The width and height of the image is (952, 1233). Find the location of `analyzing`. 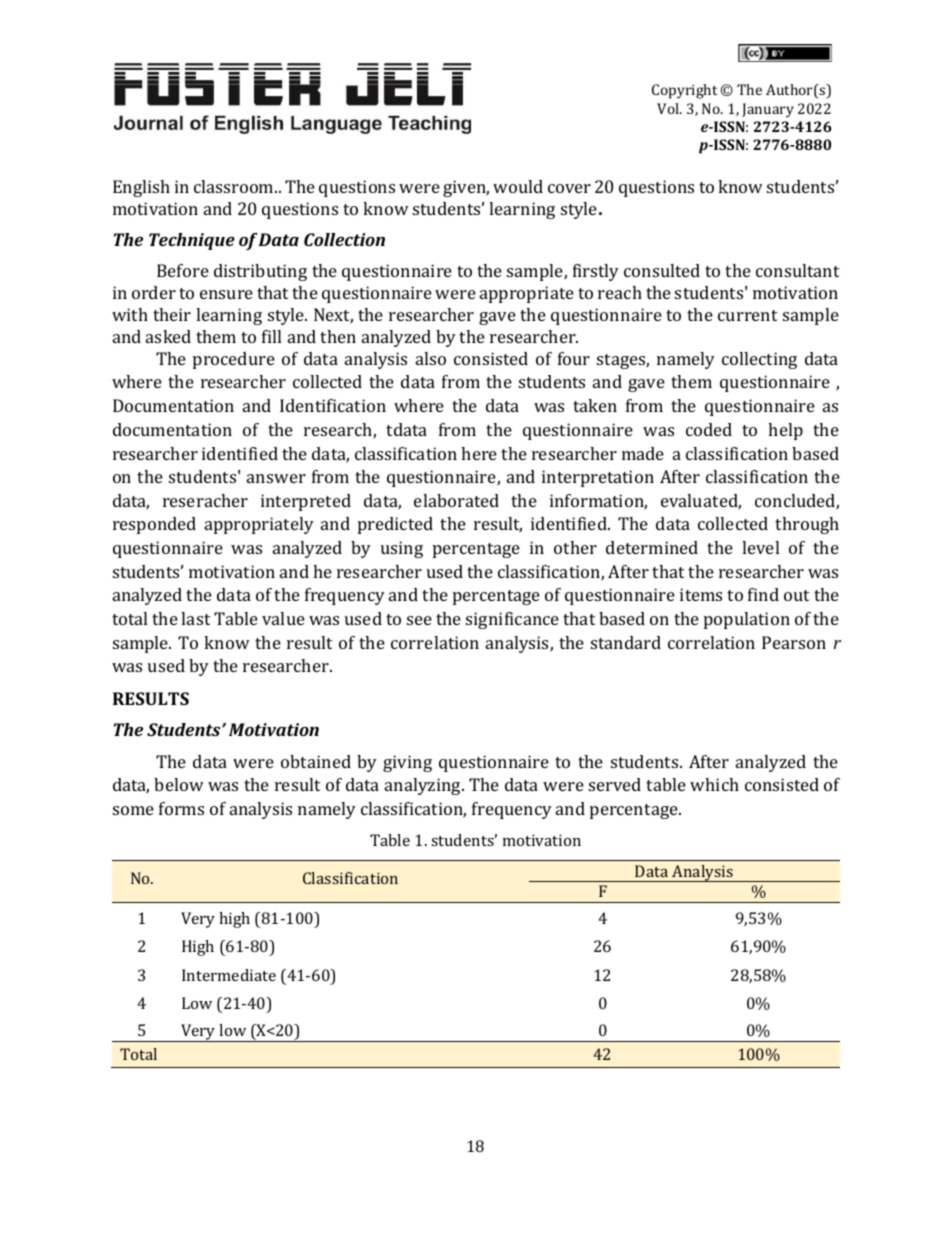

analyzing is located at coordinates (424, 786).
